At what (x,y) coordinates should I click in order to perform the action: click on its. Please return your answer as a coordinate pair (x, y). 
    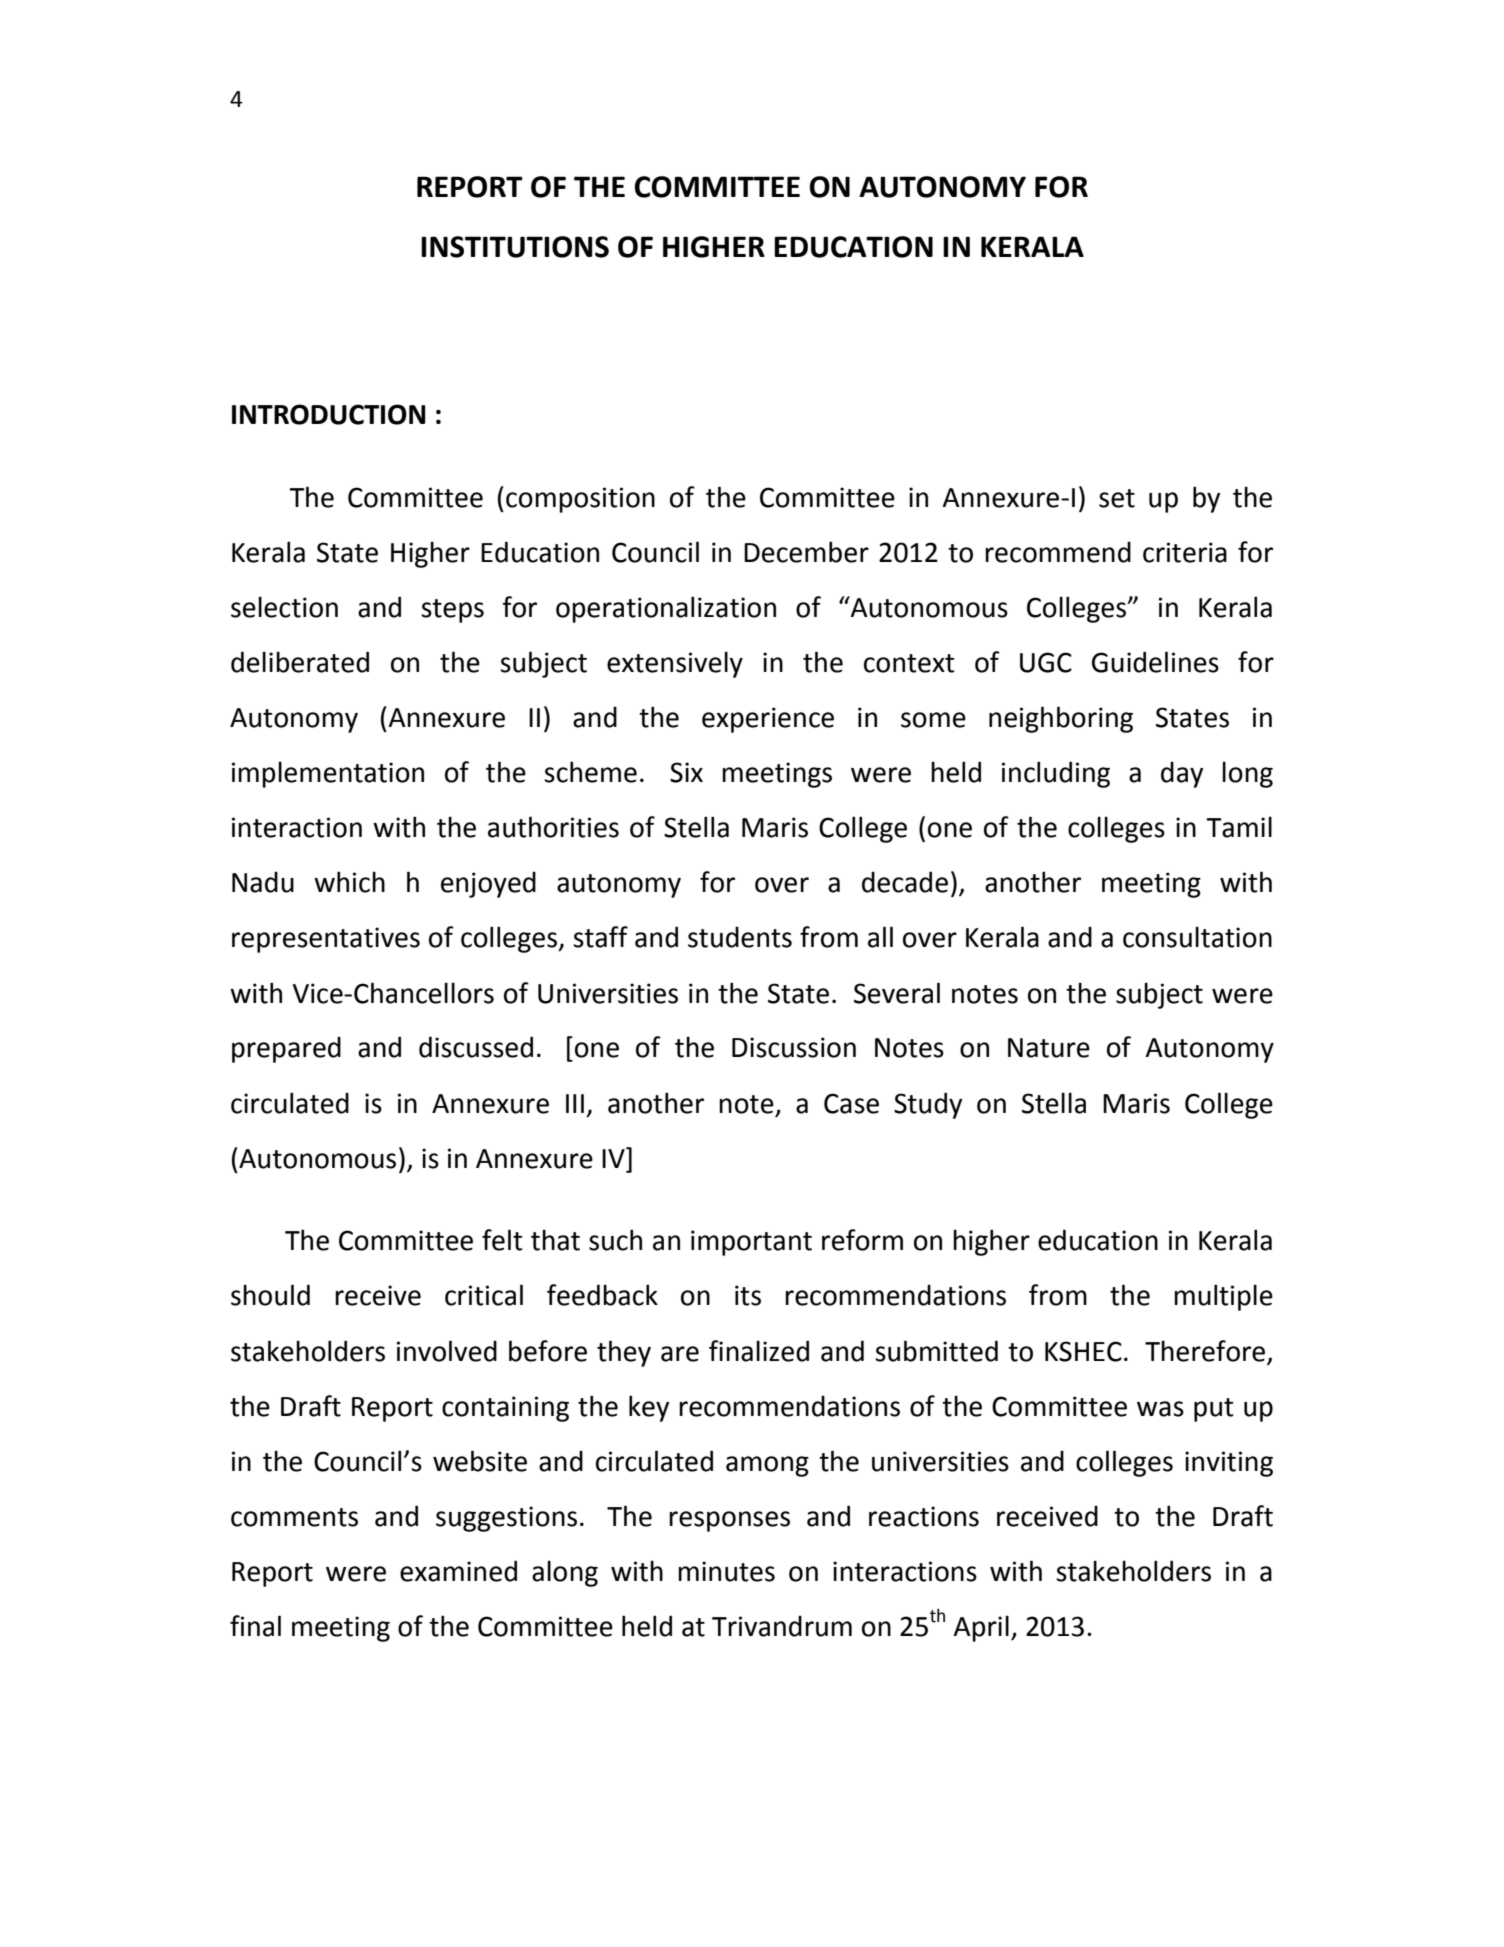
    Looking at the image, I should click on (748, 1295).
